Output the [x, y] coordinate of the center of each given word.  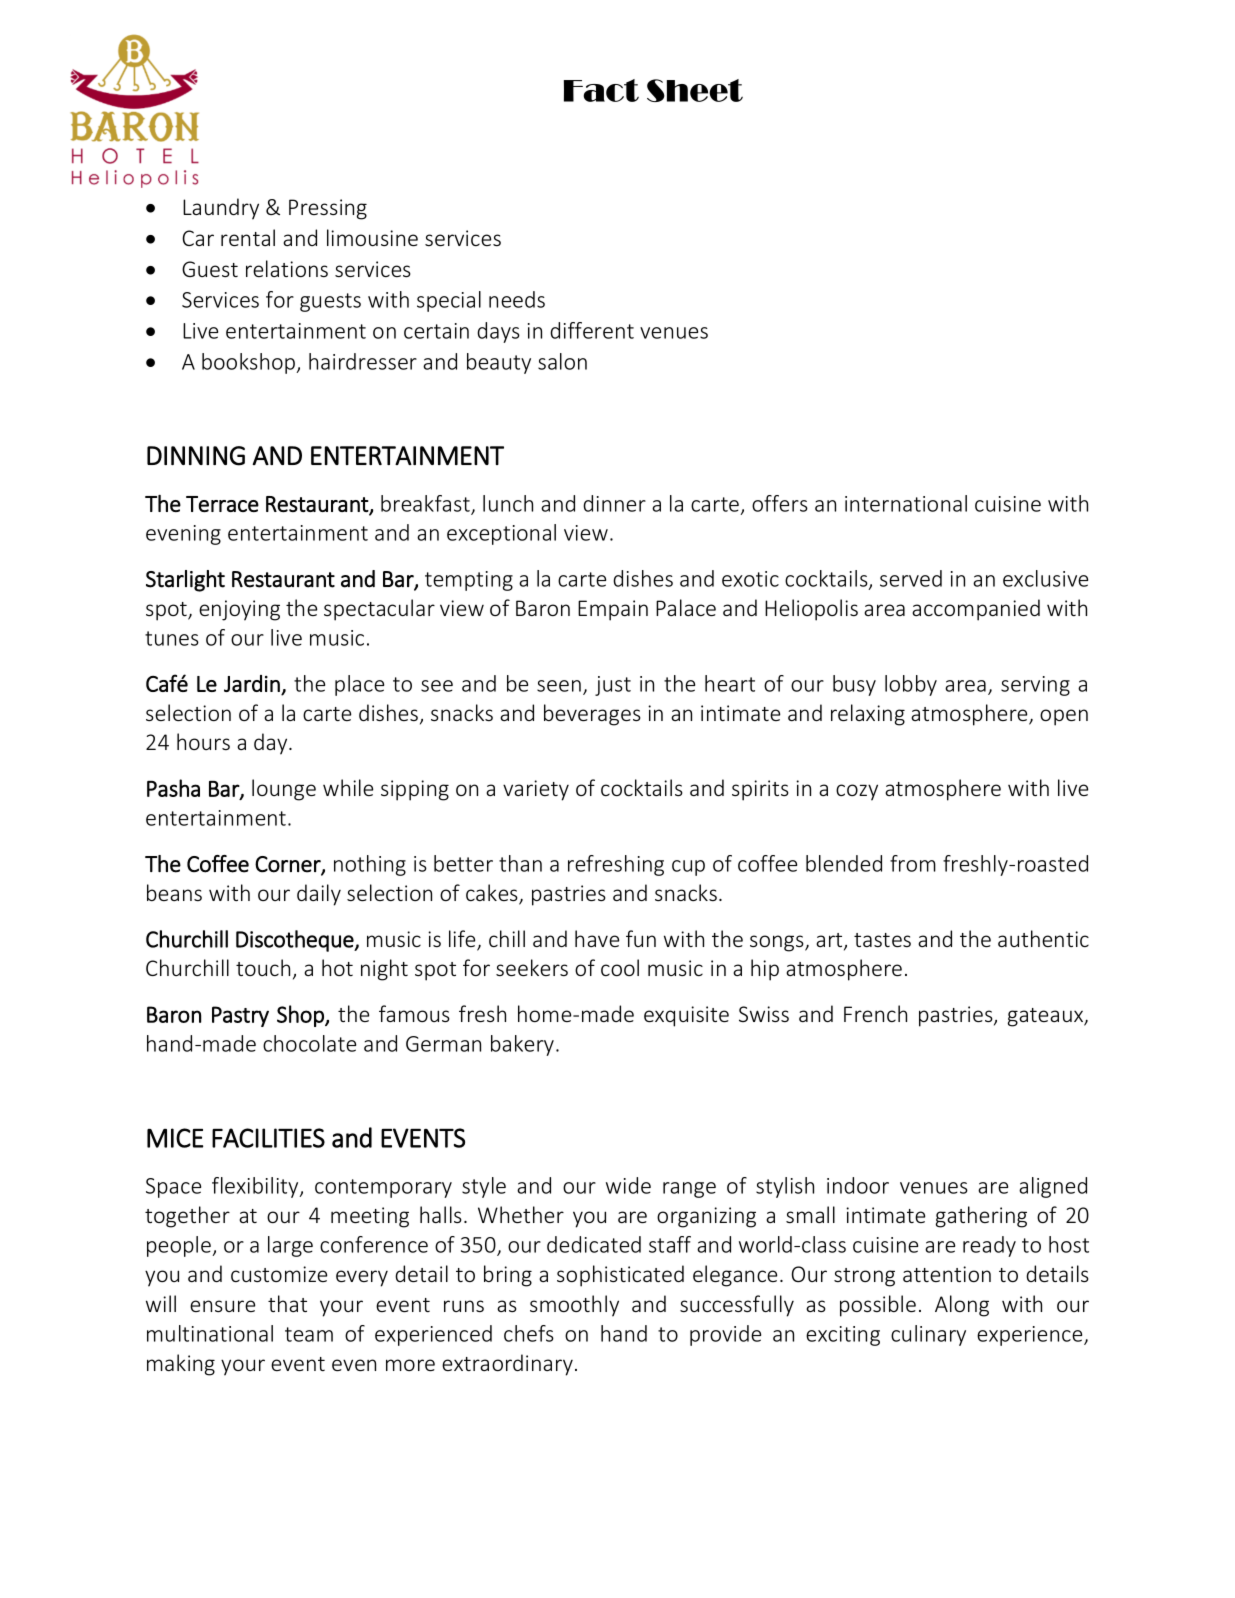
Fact [601, 90]
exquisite [686, 1016]
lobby [911, 685]
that [287, 1303]
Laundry [221, 209]
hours [203, 741]
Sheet [695, 90]
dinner [614, 503]
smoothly [574, 1306]
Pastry [240, 1016]
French [875, 1013]
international [906, 503]
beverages [592, 715]
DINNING [196, 456]
